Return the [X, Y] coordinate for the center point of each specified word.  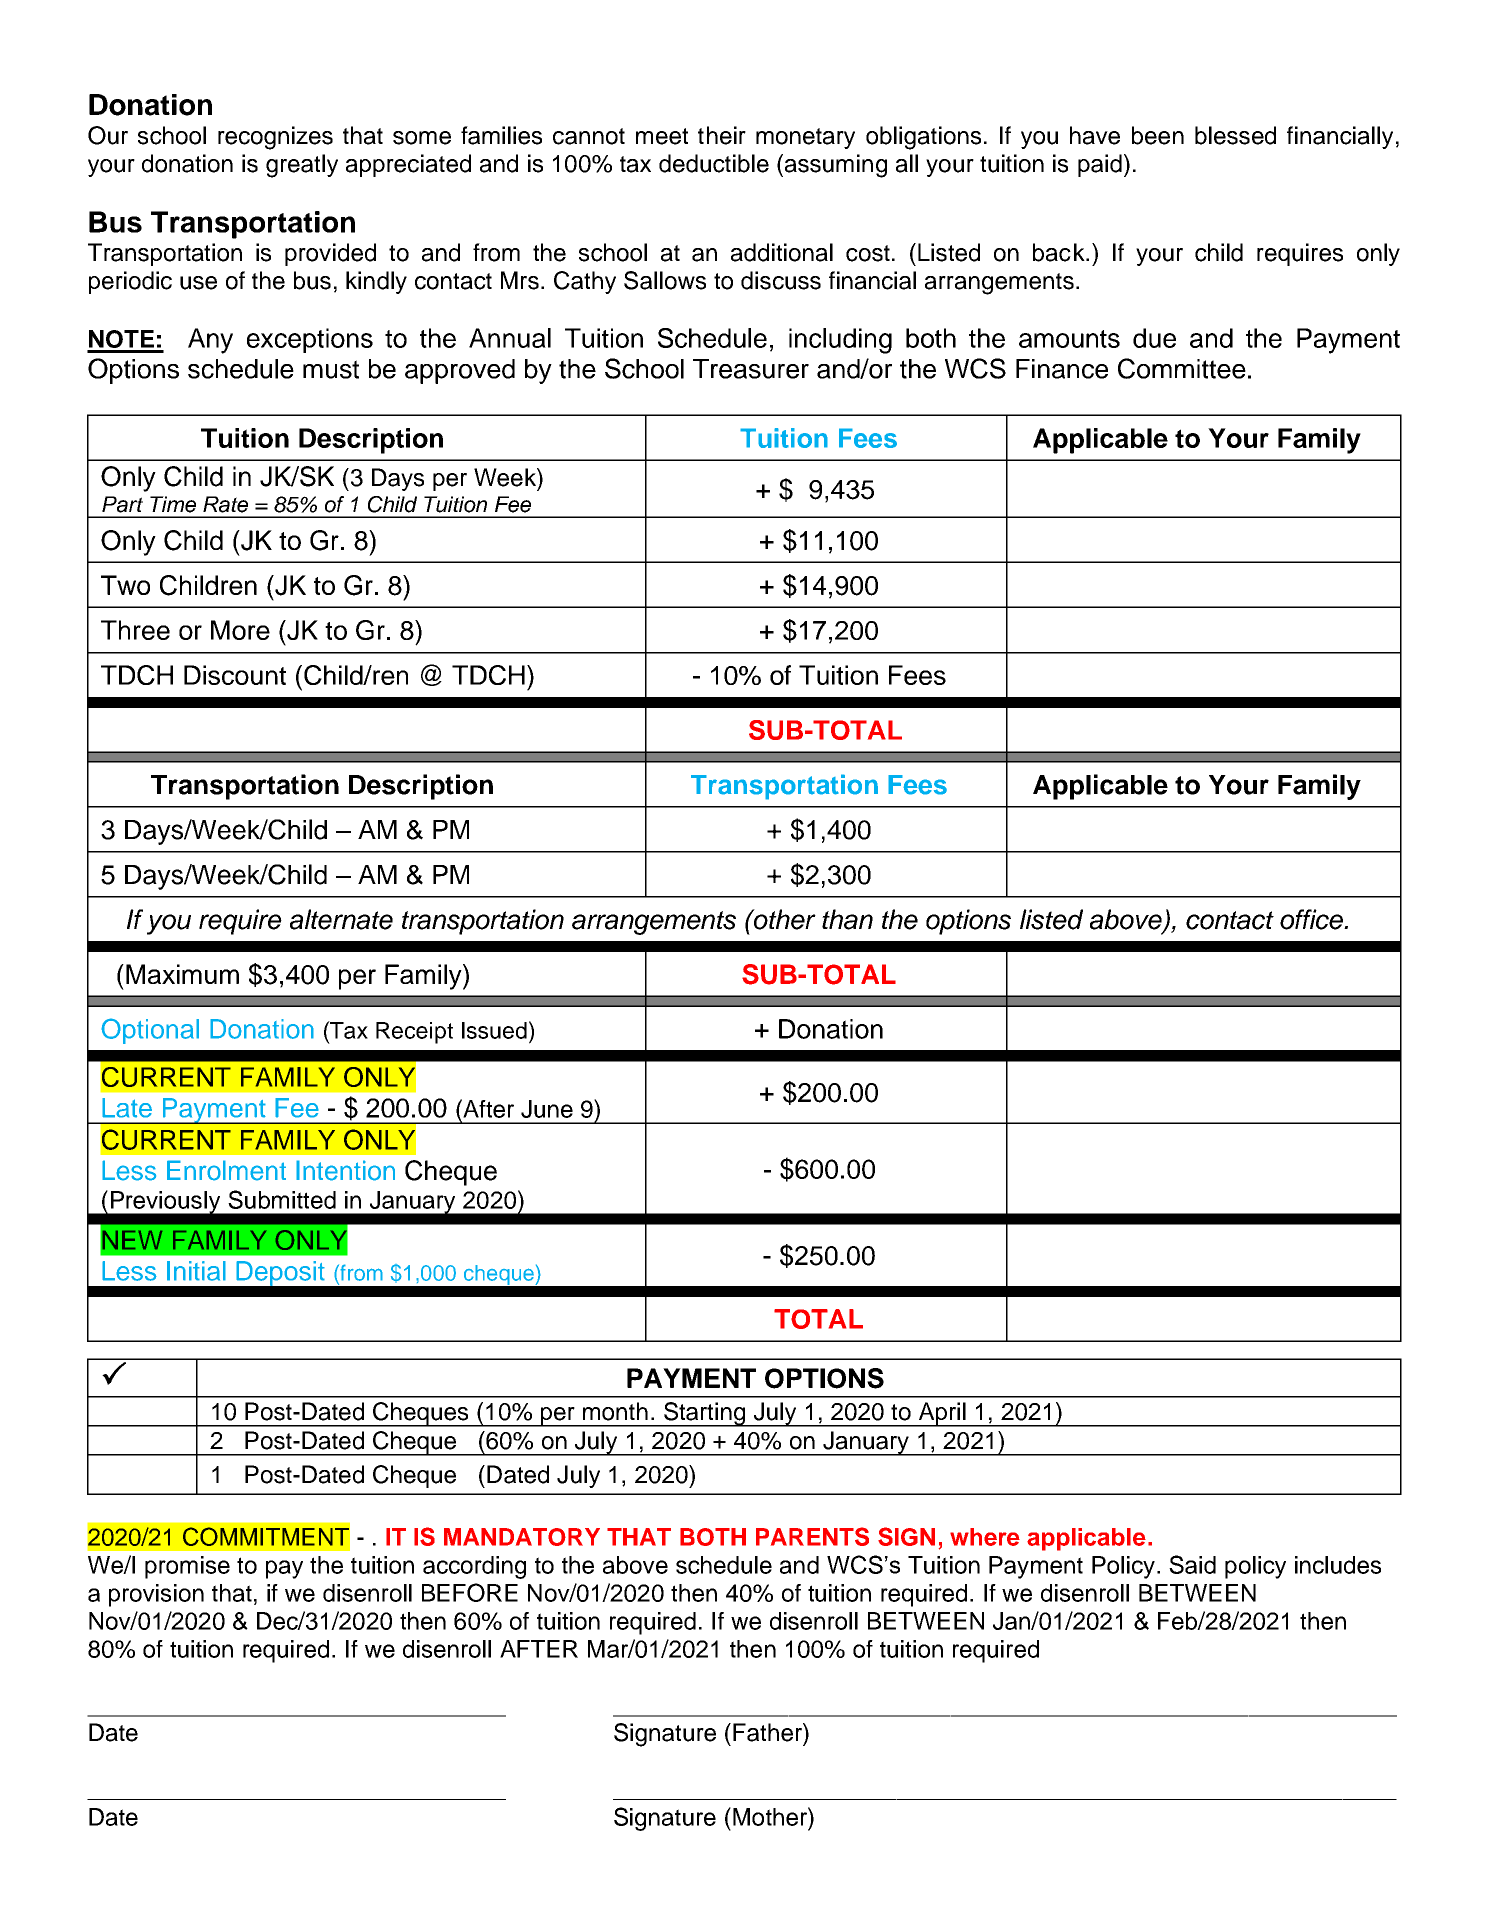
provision [156, 1595]
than [847, 919]
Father [768, 1732]
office [1312, 919]
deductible [714, 163]
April [942, 1414]
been [1158, 135]
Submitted [282, 1199]
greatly [302, 166]
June [547, 1109]
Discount [235, 675]
